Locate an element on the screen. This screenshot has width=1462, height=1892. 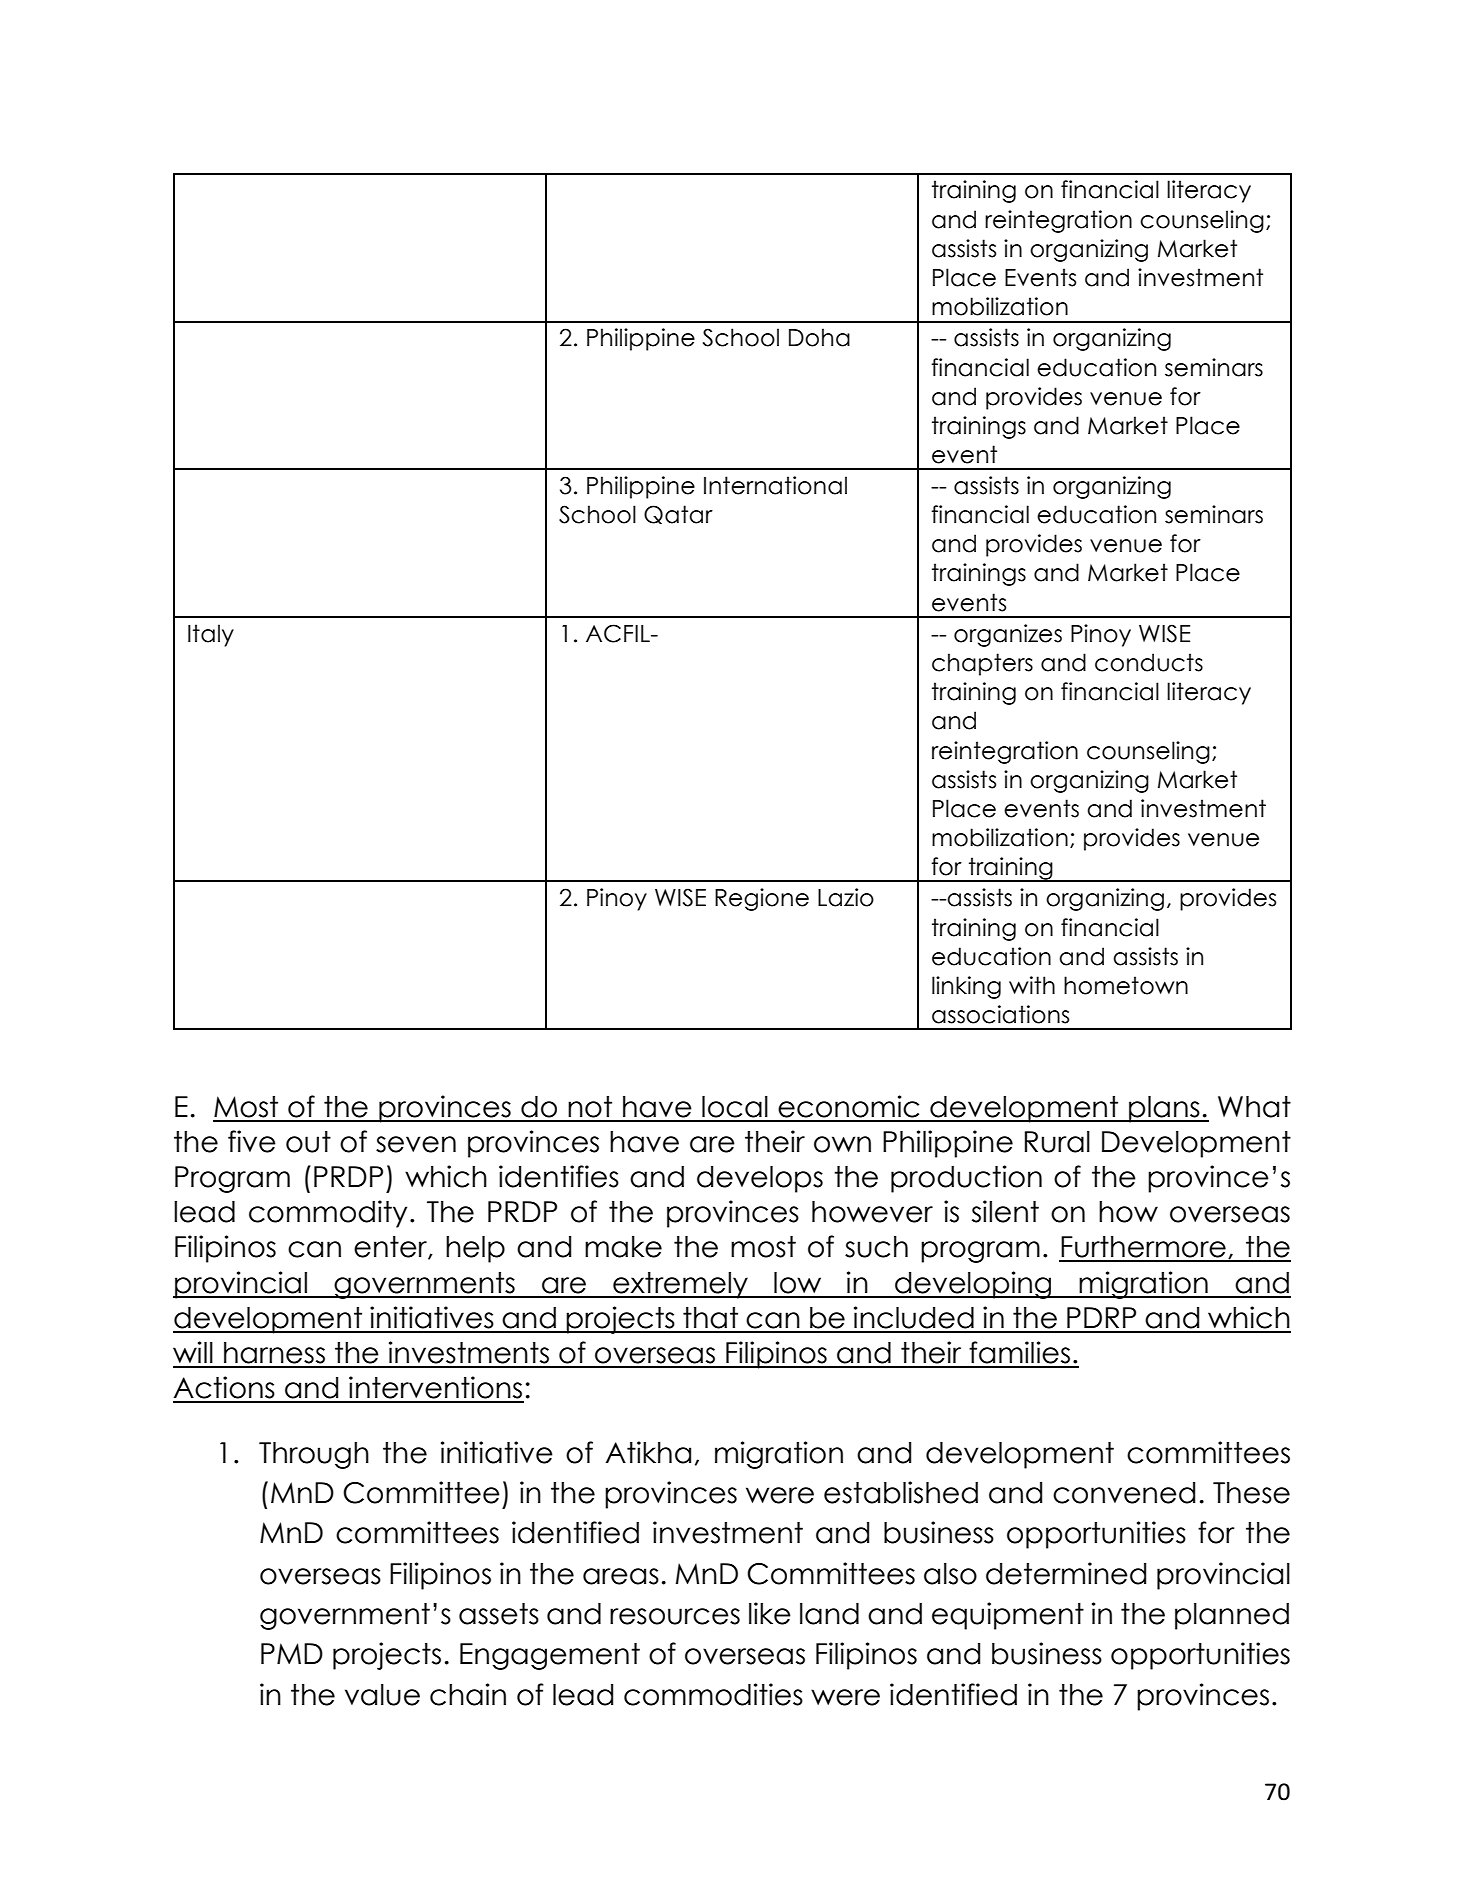
planned is located at coordinates (1232, 1616).
